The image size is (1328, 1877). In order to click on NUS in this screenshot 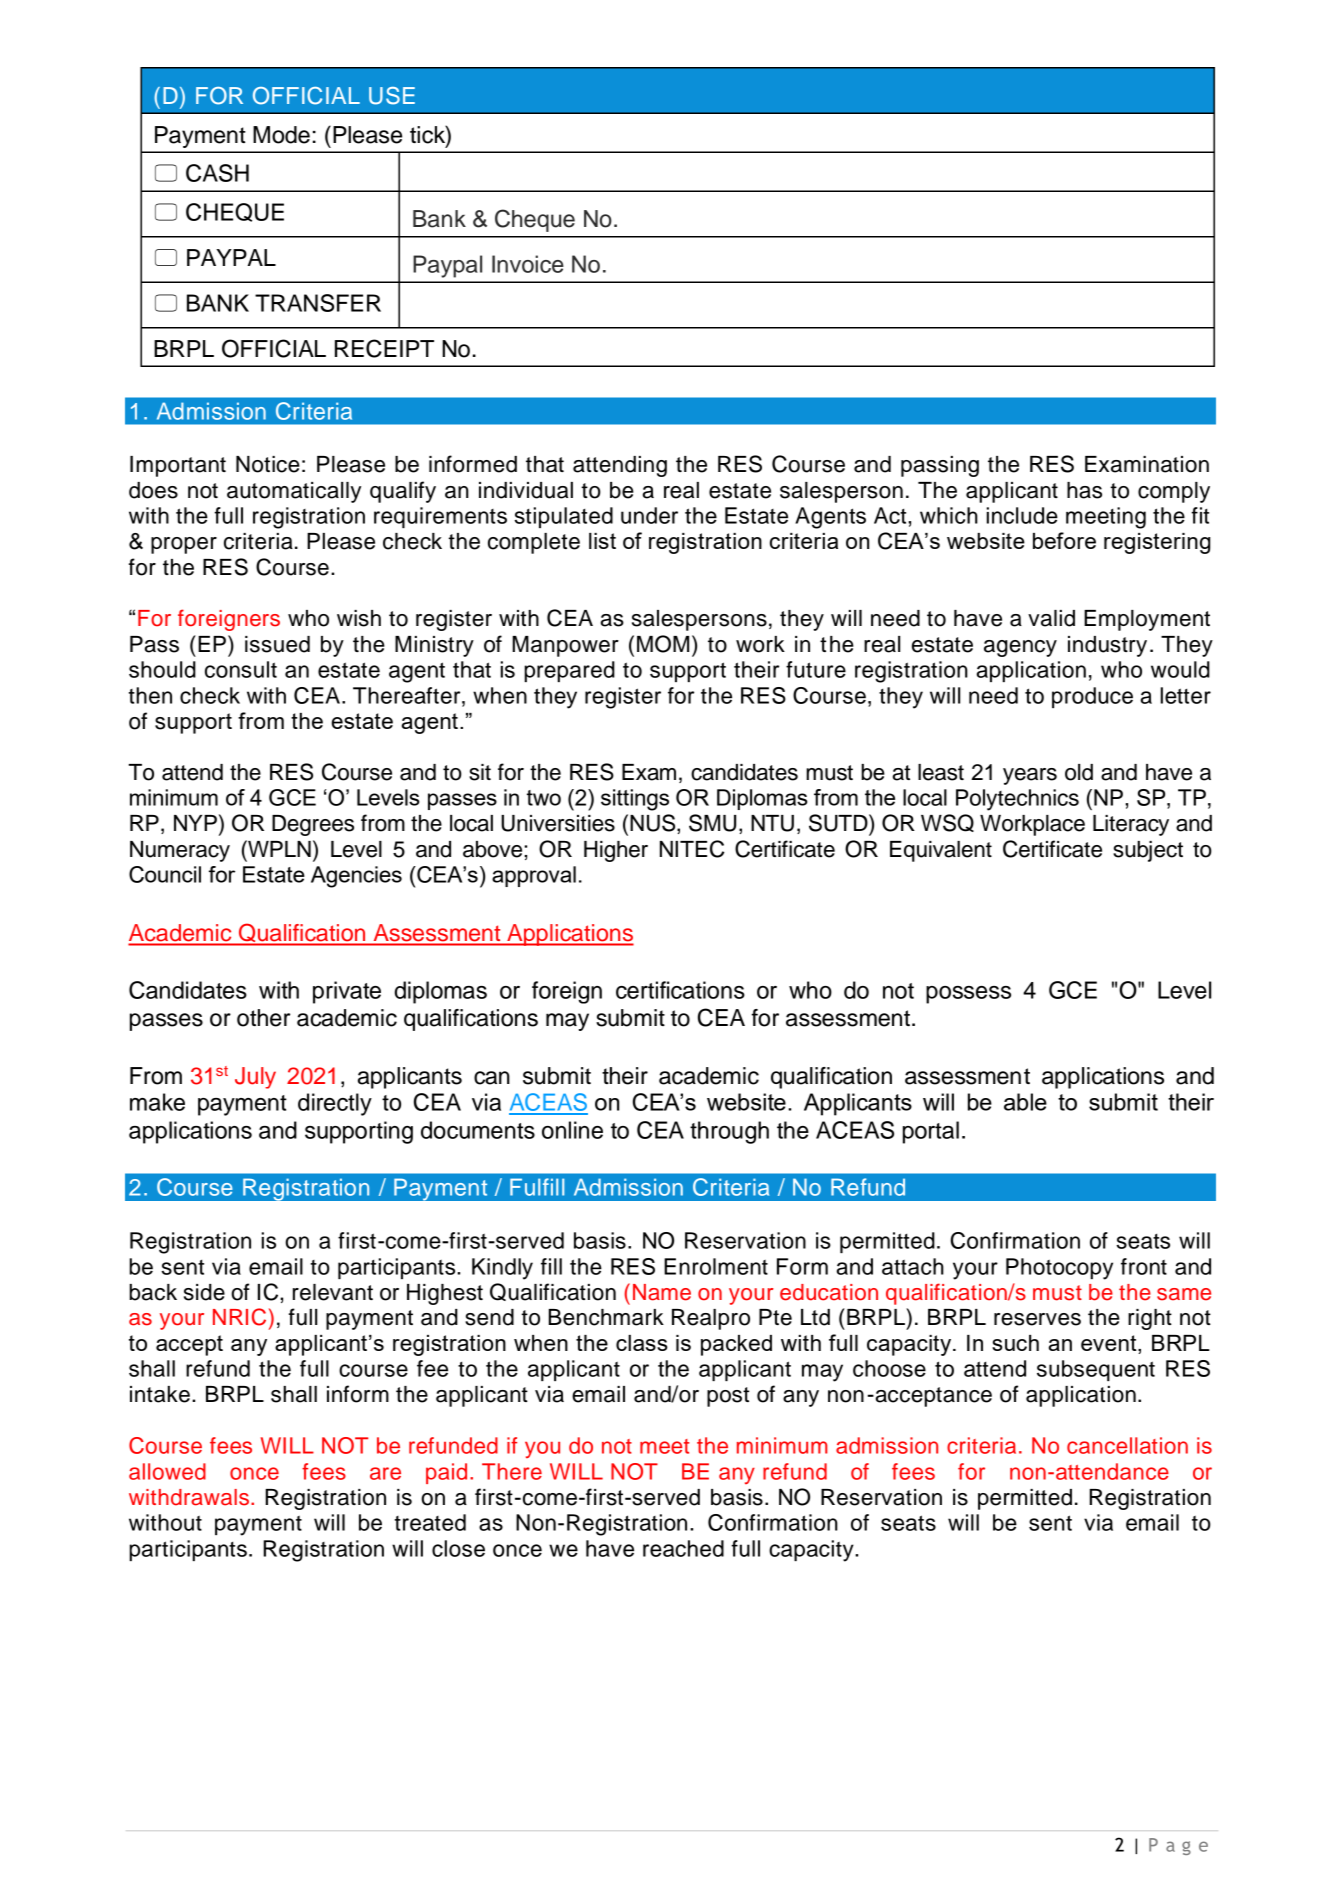, I will do `click(654, 823)`.
